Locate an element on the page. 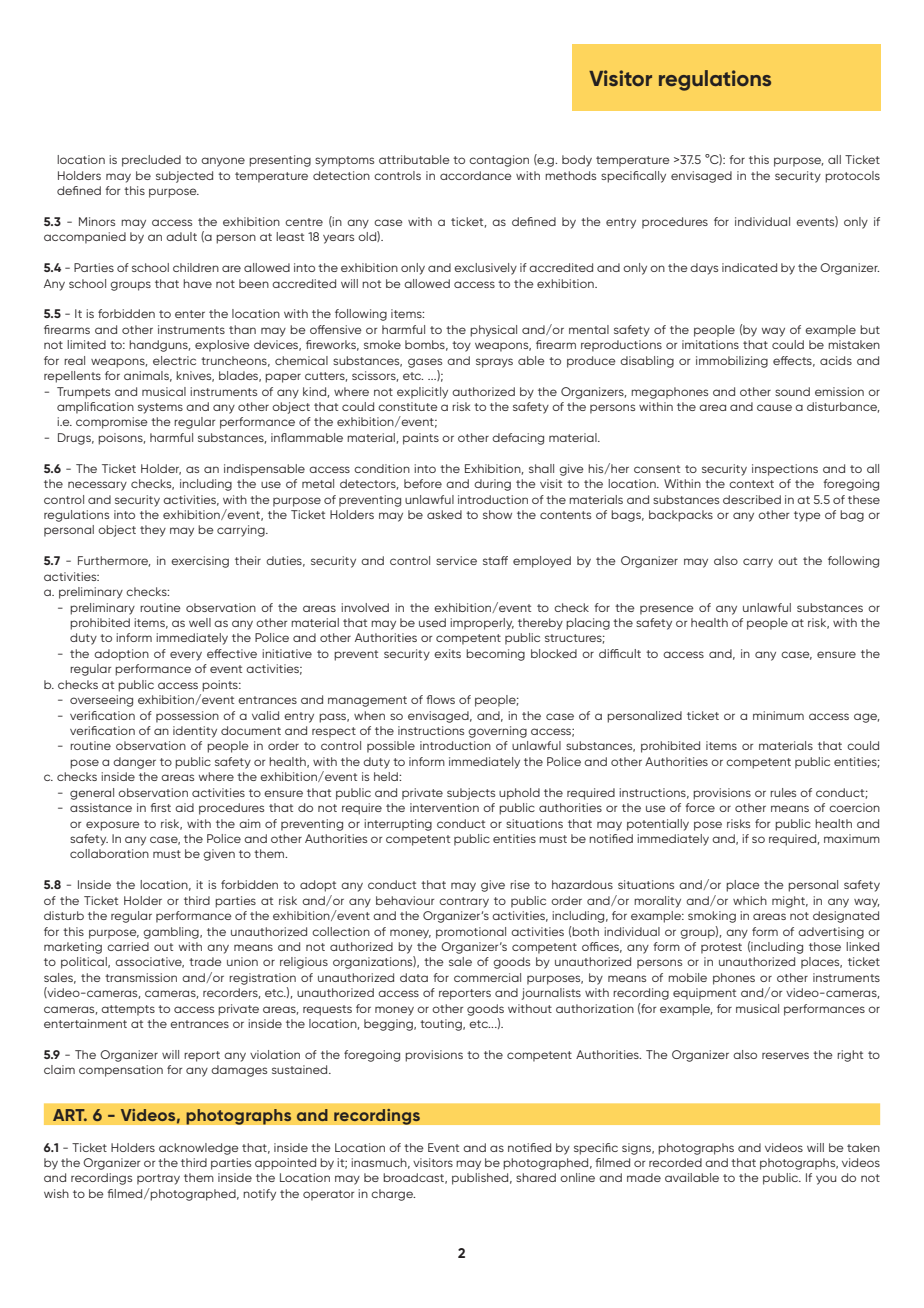 Image resolution: width=924 pixels, height=1308 pixels. carried is located at coordinates (128, 946).
